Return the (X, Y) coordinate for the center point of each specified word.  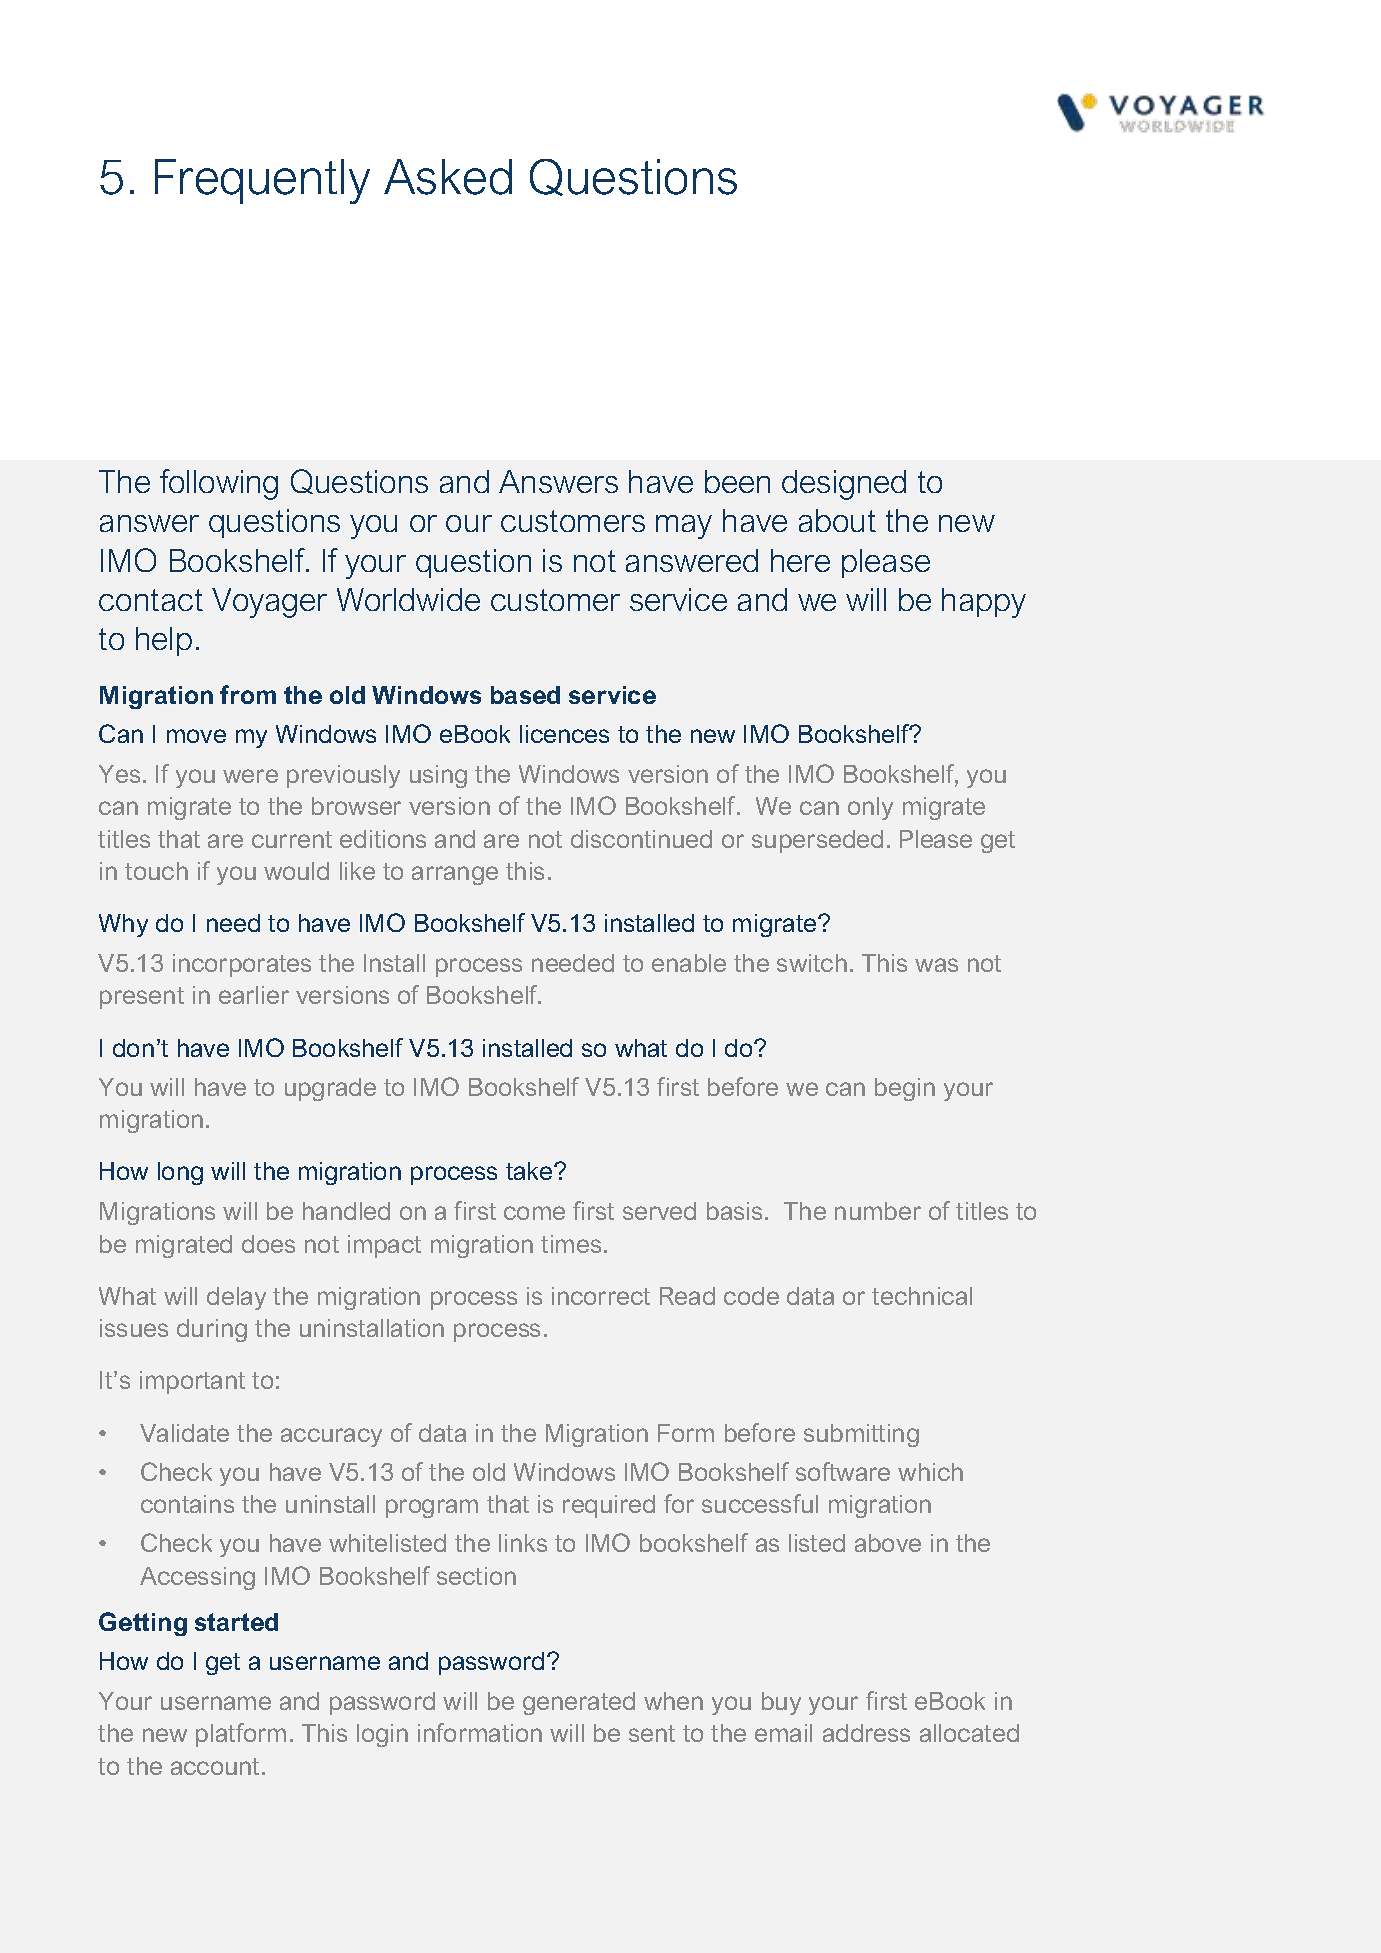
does (268, 1244)
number (878, 1211)
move (196, 736)
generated (579, 1703)
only (870, 808)
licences (564, 734)
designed (844, 485)
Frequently (262, 181)
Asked (448, 177)
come (534, 1213)
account (215, 1766)
